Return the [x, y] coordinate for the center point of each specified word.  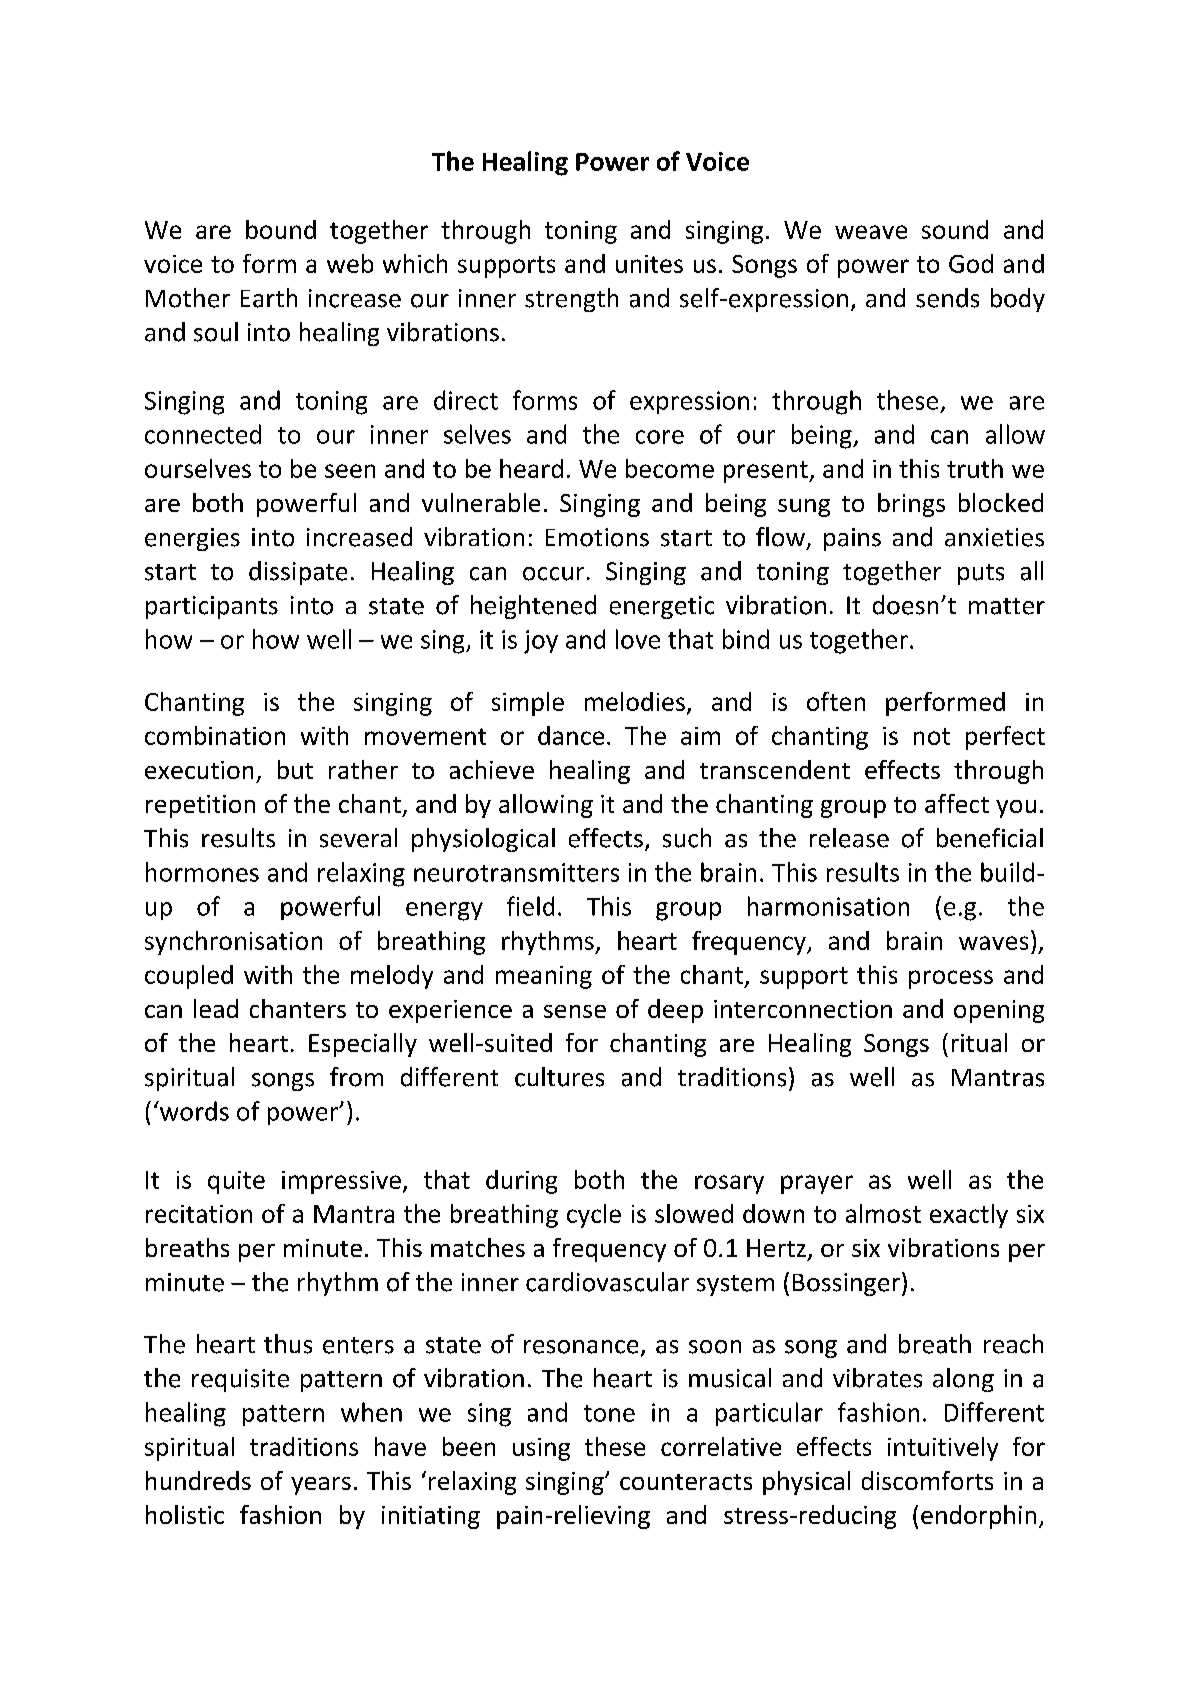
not [932, 736]
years [321, 1486]
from [356, 1077]
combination [215, 735]
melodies [635, 701]
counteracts [686, 1482]
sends [947, 298]
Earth [269, 298]
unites [649, 264]
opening [999, 1011]
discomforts [927, 1480]
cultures [559, 1077]
